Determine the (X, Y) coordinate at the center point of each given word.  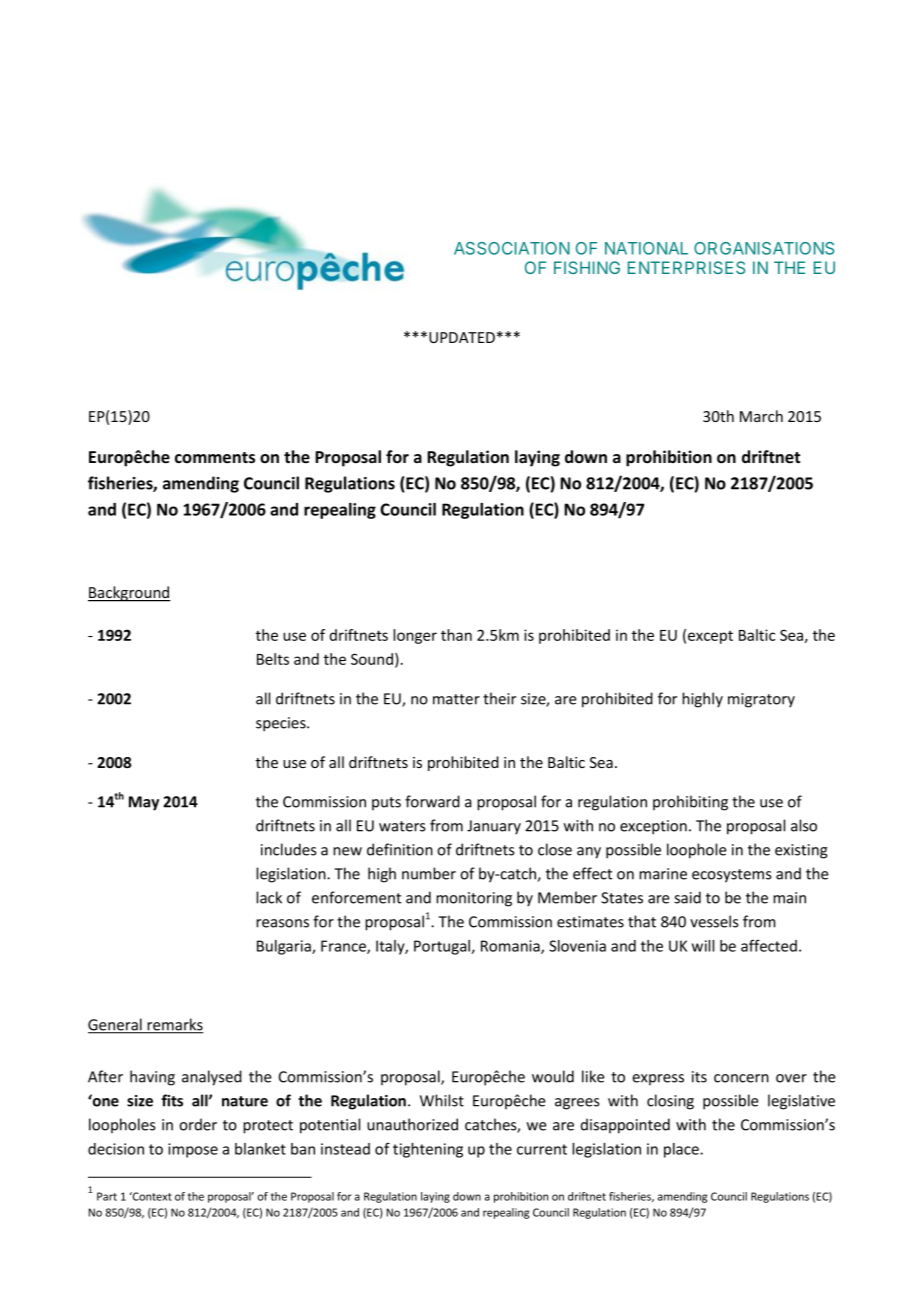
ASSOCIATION (512, 248)
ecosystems (731, 876)
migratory (761, 700)
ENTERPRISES (686, 267)
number (429, 873)
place (682, 1150)
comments (215, 458)
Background (129, 594)
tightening (428, 1150)
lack (269, 897)
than (456, 635)
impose (193, 1150)
